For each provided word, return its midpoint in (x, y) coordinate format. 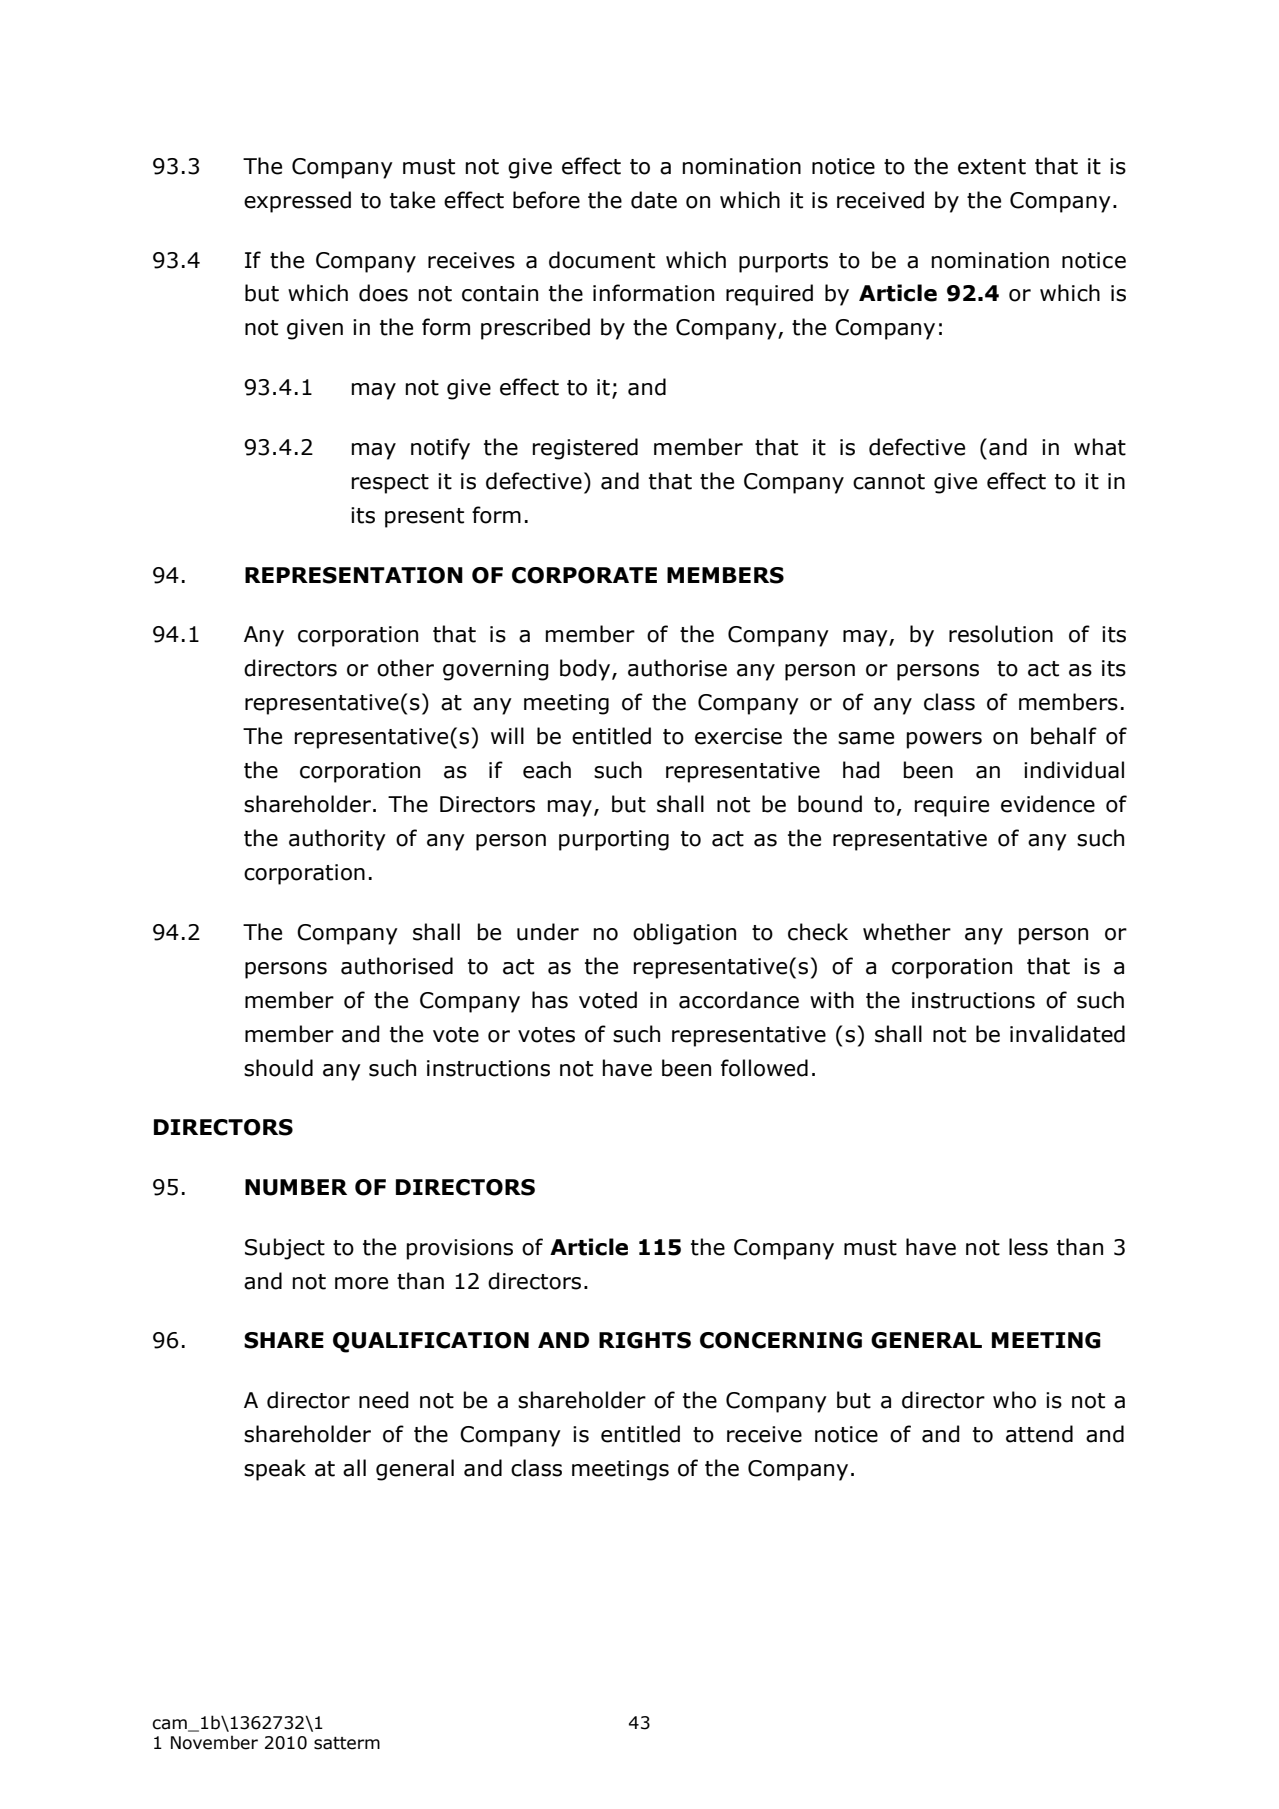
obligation (684, 934)
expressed (297, 202)
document (602, 260)
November (214, 1743)
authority (337, 840)
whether (907, 932)
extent (992, 167)
